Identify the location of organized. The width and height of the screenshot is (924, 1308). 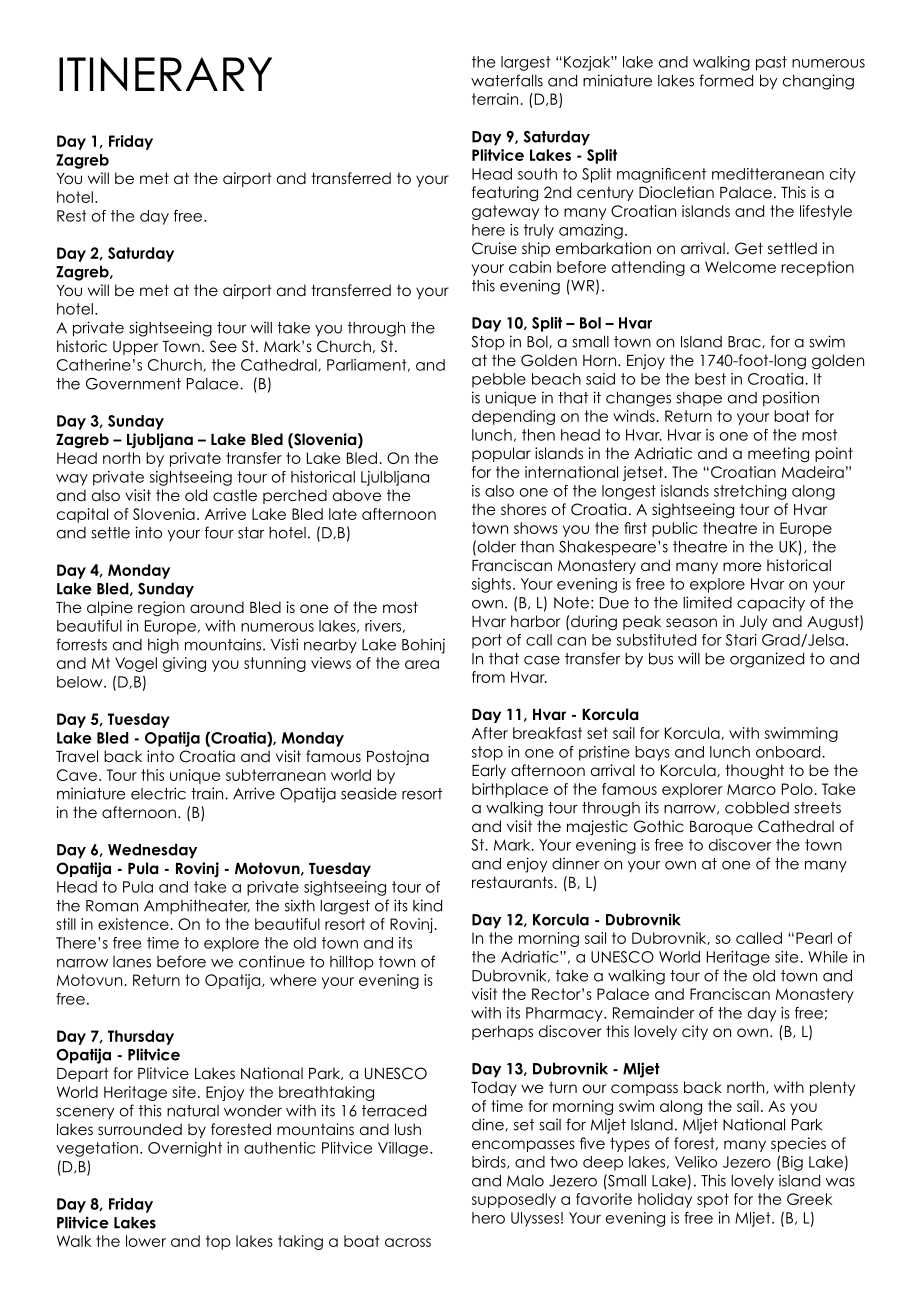
(767, 660).
